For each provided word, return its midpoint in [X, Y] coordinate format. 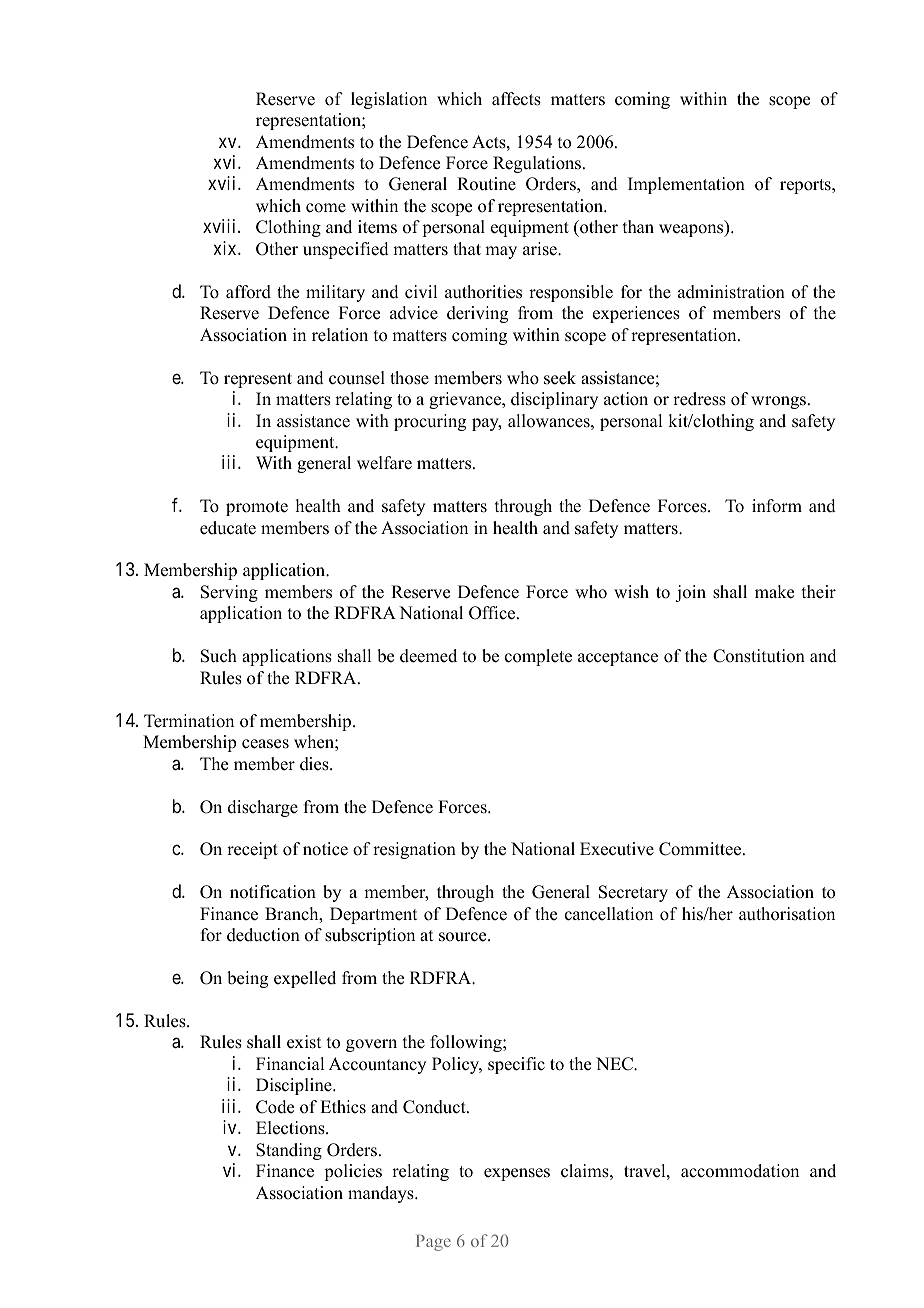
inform [777, 506]
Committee [701, 849]
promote [257, 508]
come [326, 208]
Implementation [686, 185]
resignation [414, 850]
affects [516, 99]
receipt [252, 850]
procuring [430, 422]
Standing [289, 1151]
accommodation [740, 1171]
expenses [517, 1174]
